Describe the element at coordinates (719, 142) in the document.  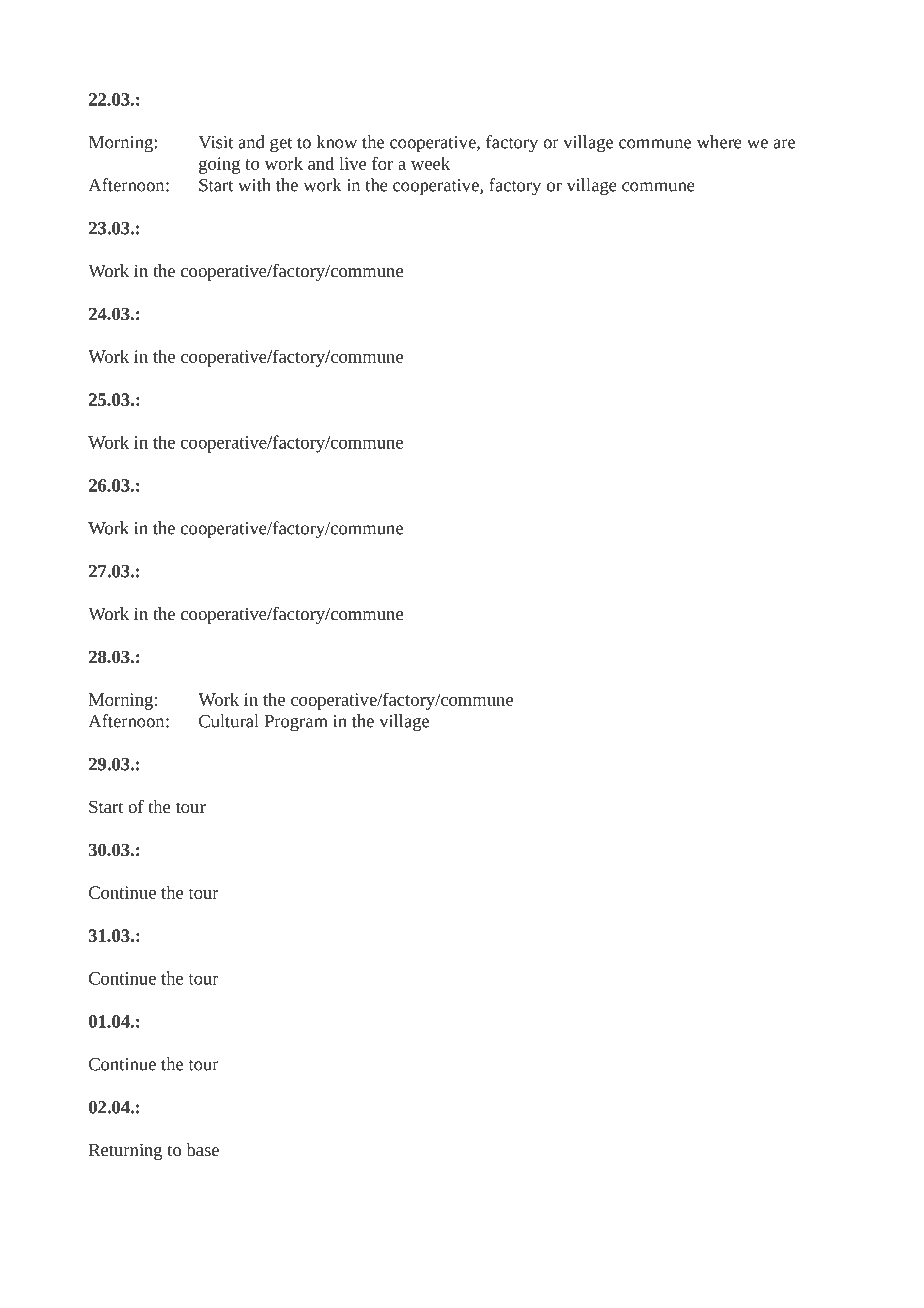
I see `where` at that location.
